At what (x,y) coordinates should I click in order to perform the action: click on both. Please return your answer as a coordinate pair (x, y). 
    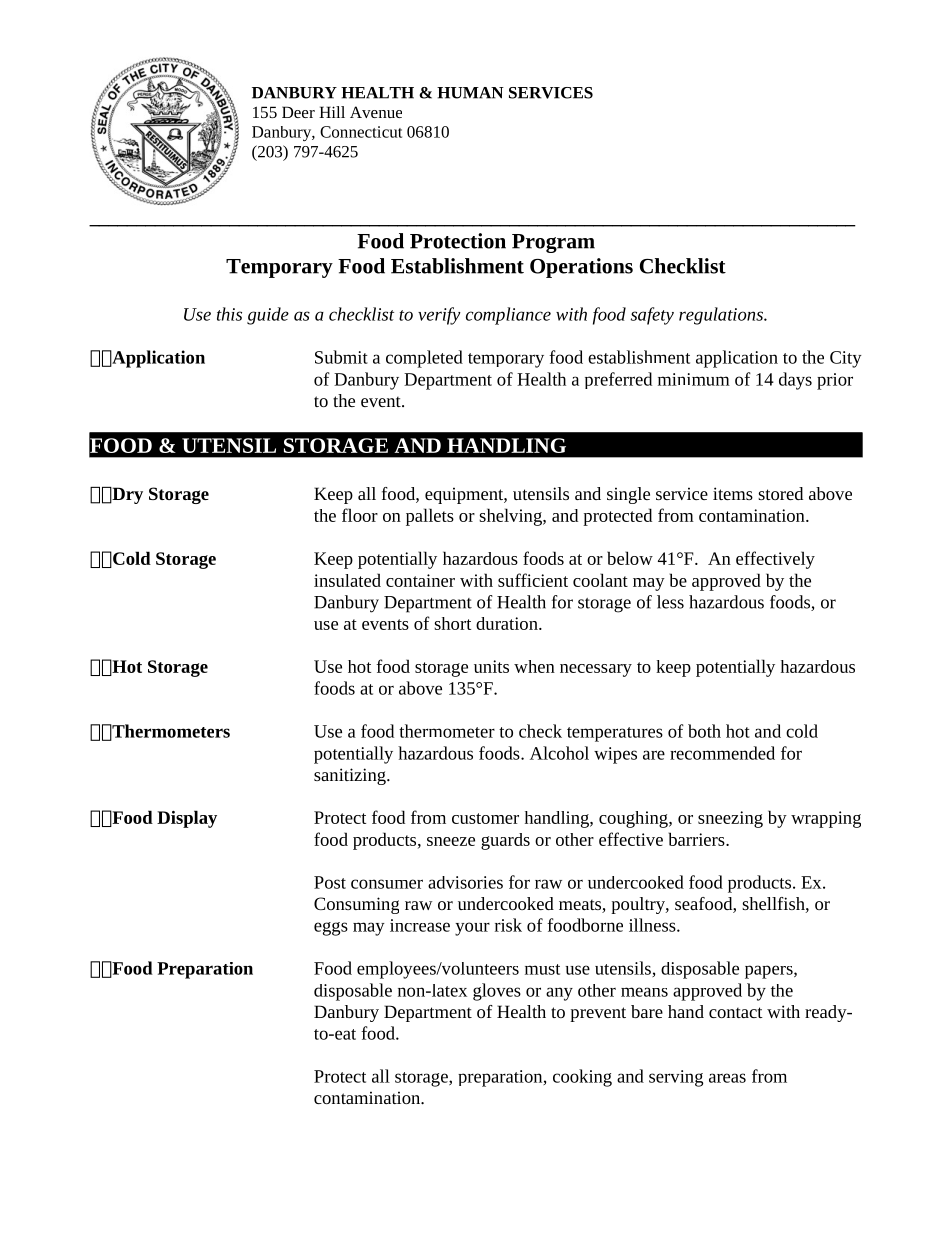
    Looking at the image, I should click on (704, 731).
